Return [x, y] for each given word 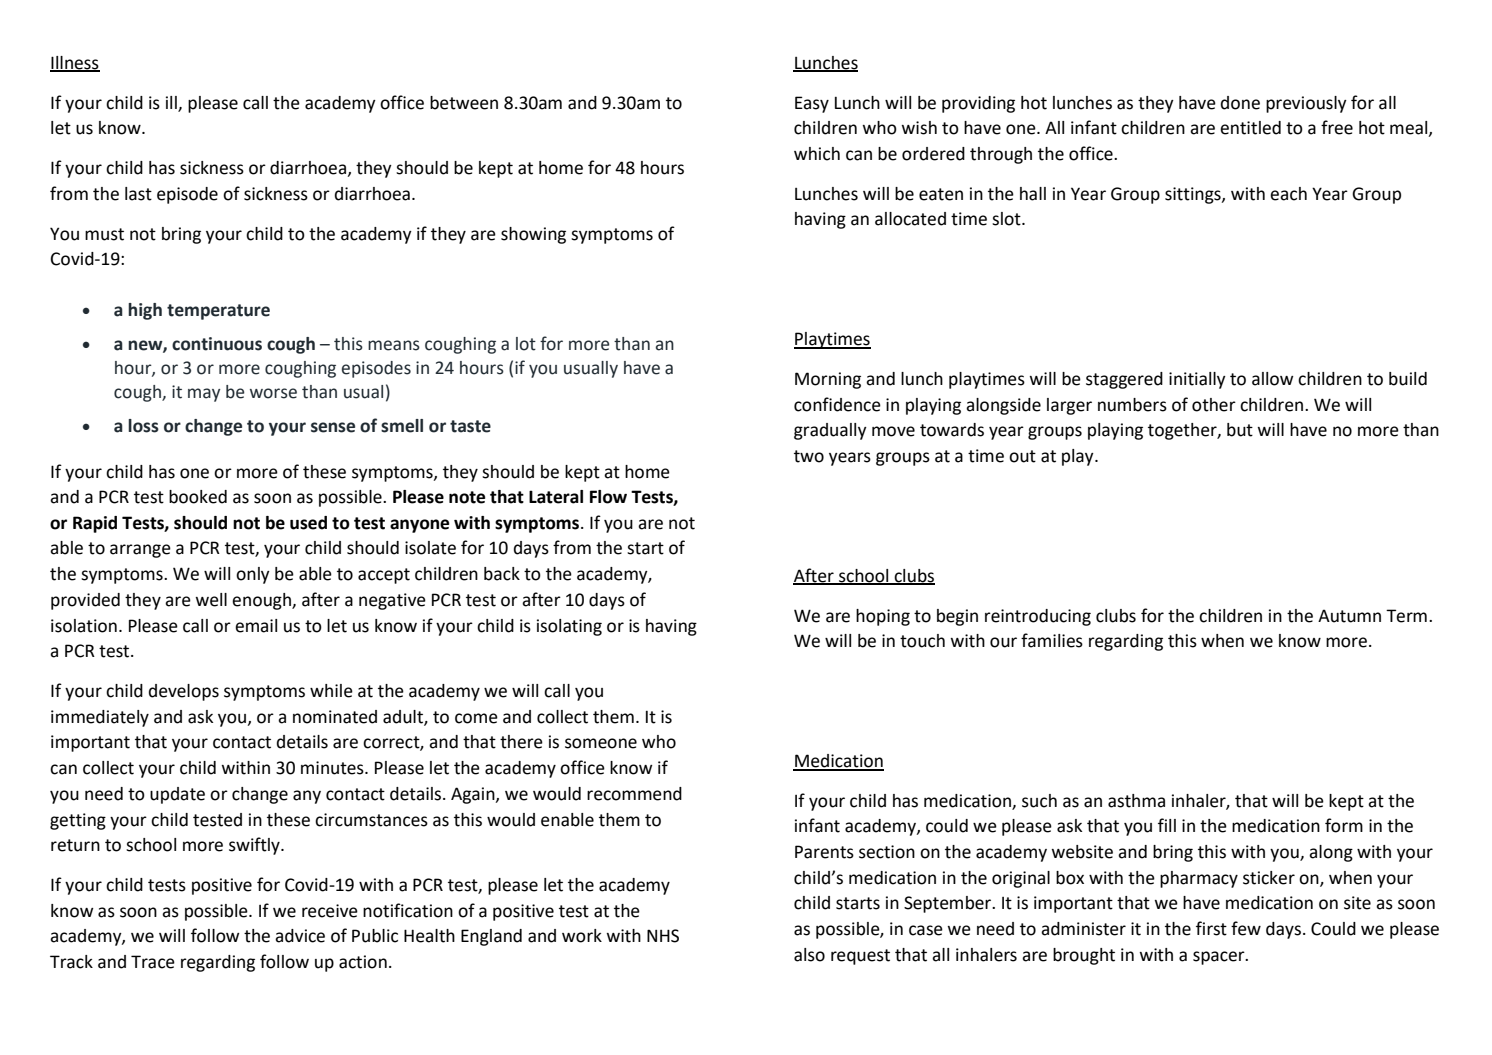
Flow [608, 497]
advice [300, 936]
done [1240, 103]
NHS [663, 936]
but [1240, 430]
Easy [812, 104]
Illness [75, 63]
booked [198, 497]
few [1246, 928]
